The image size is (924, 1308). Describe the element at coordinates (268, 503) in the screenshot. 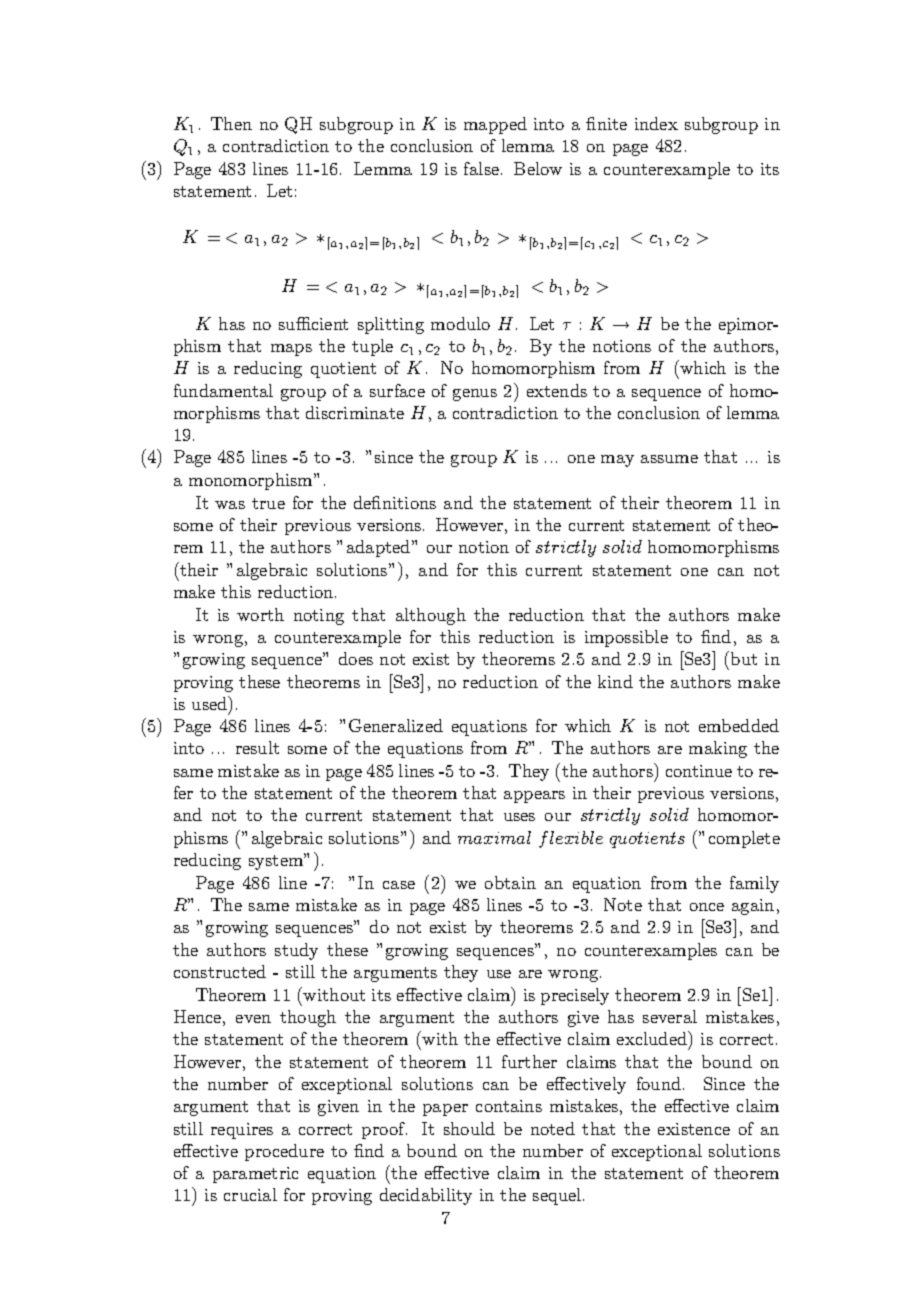

I see `true` at that location.
